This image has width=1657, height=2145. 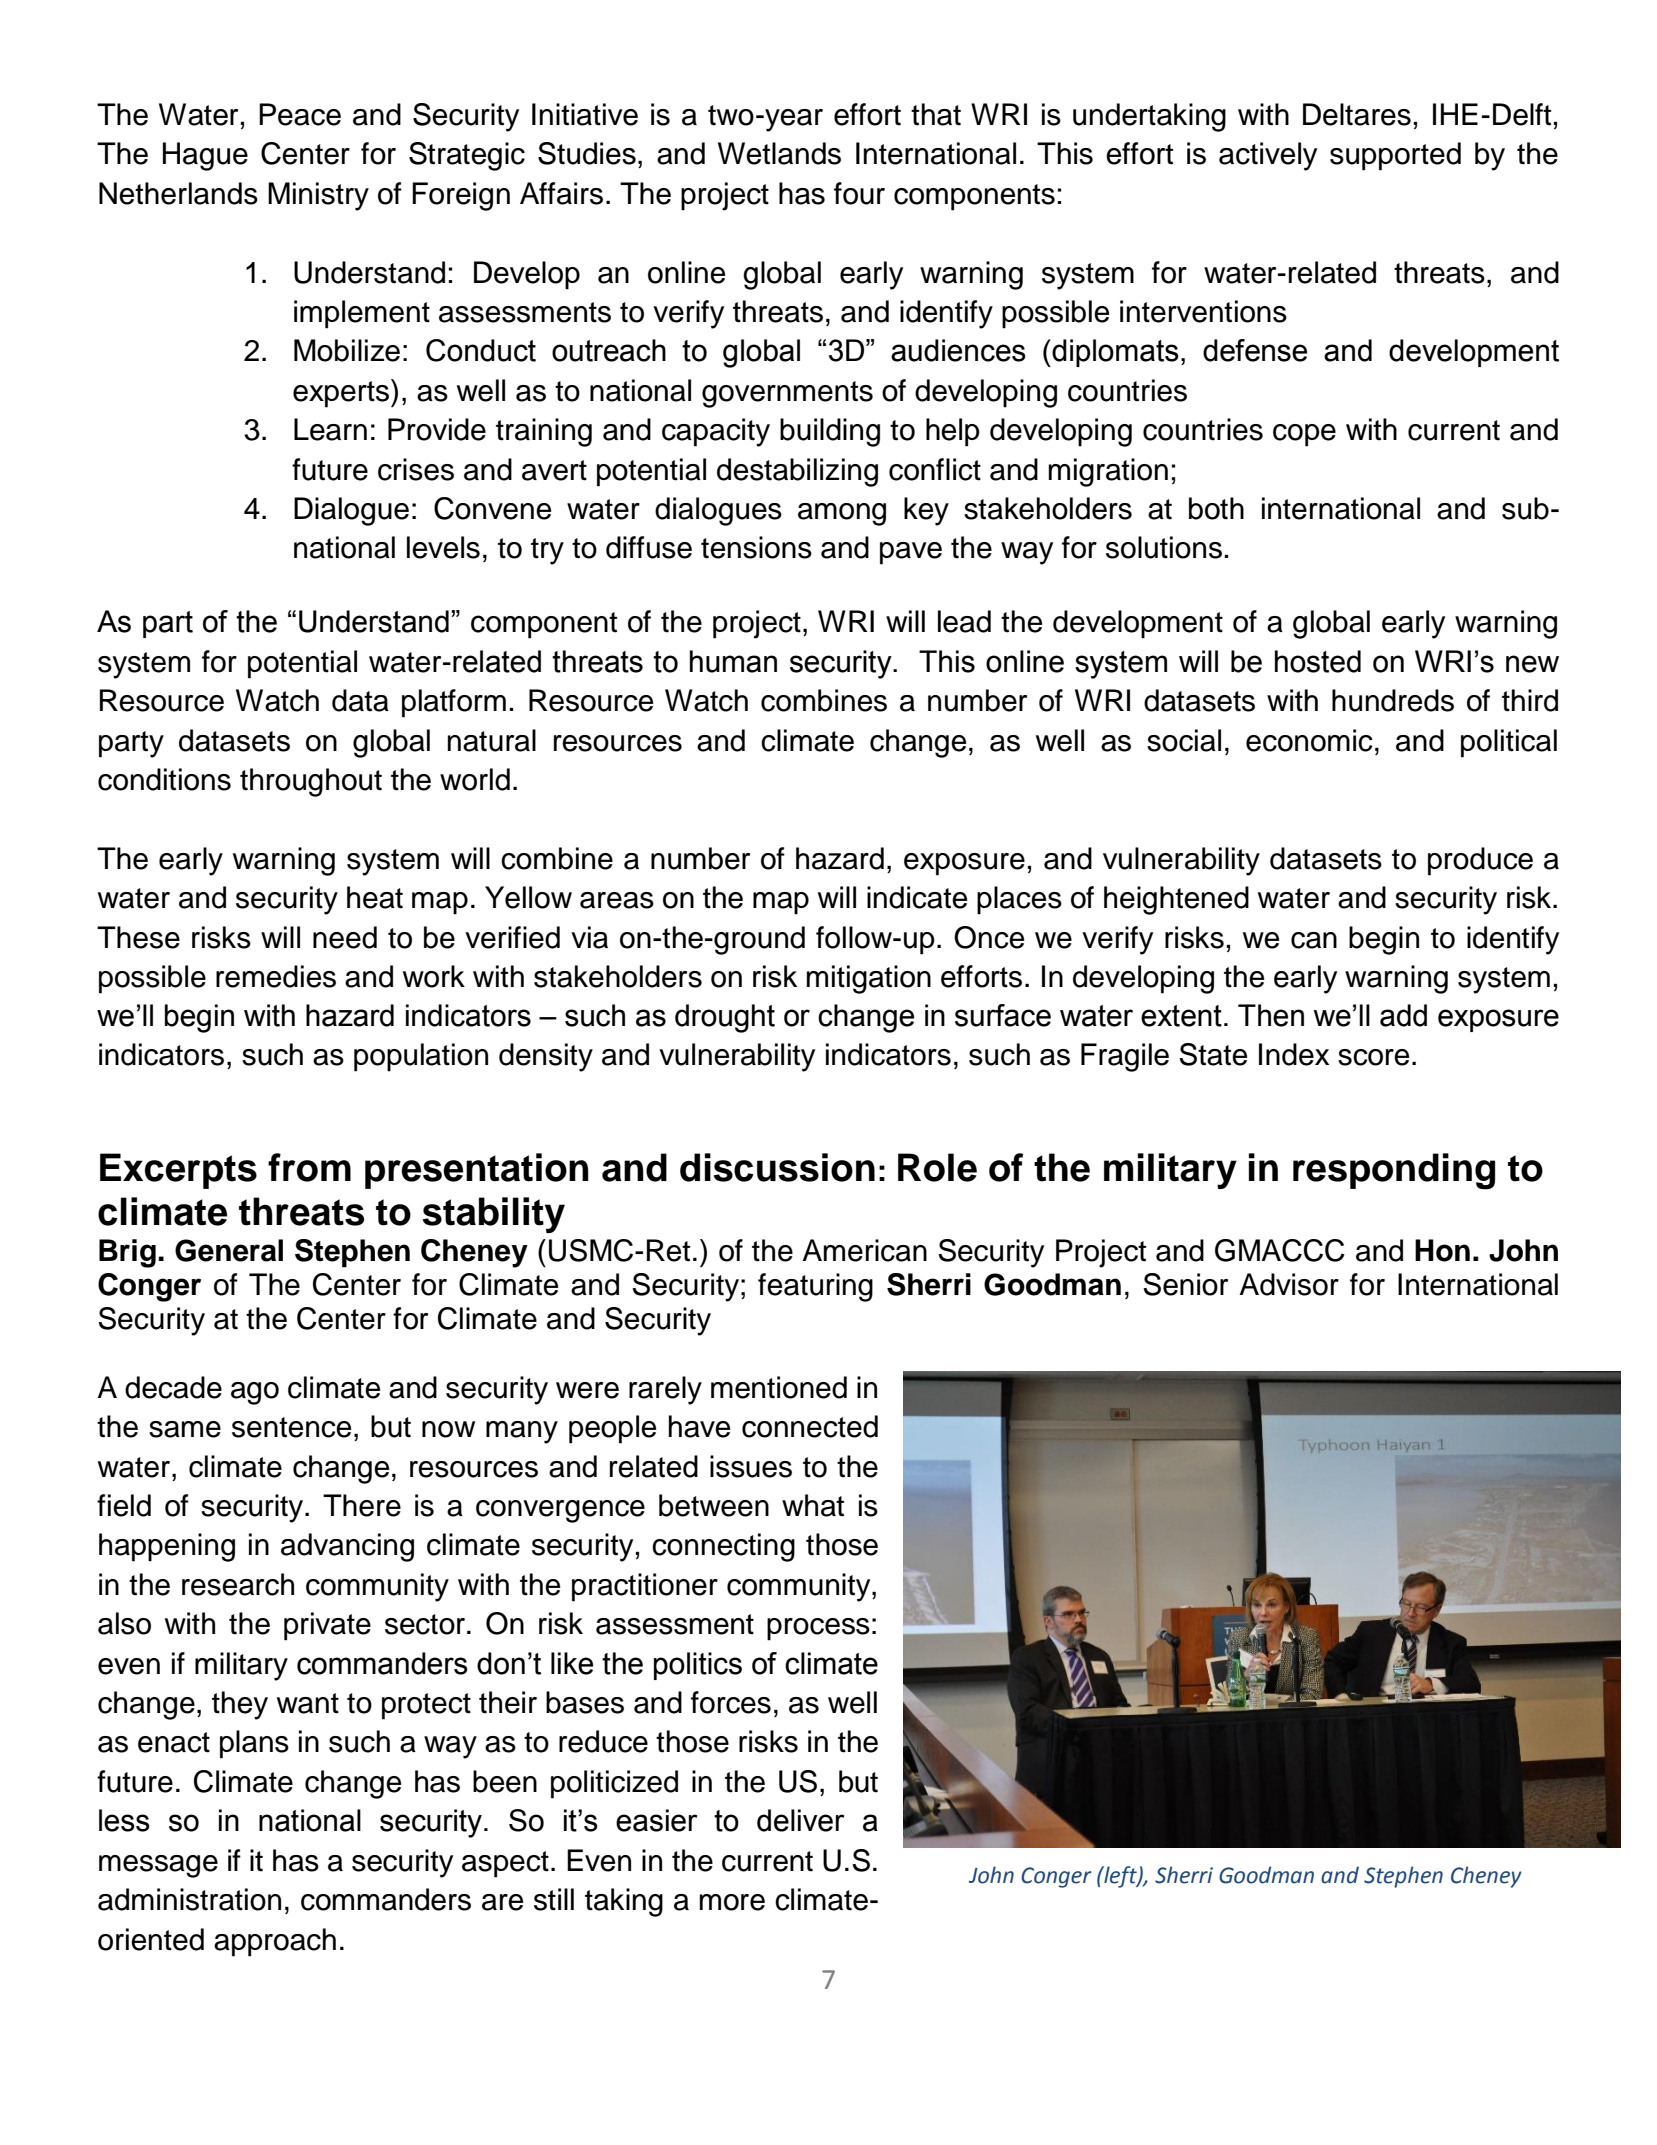 What do you see at coordinates (1395, 156) in the image?
I see `supported` at bounding box center [1395, 156].
